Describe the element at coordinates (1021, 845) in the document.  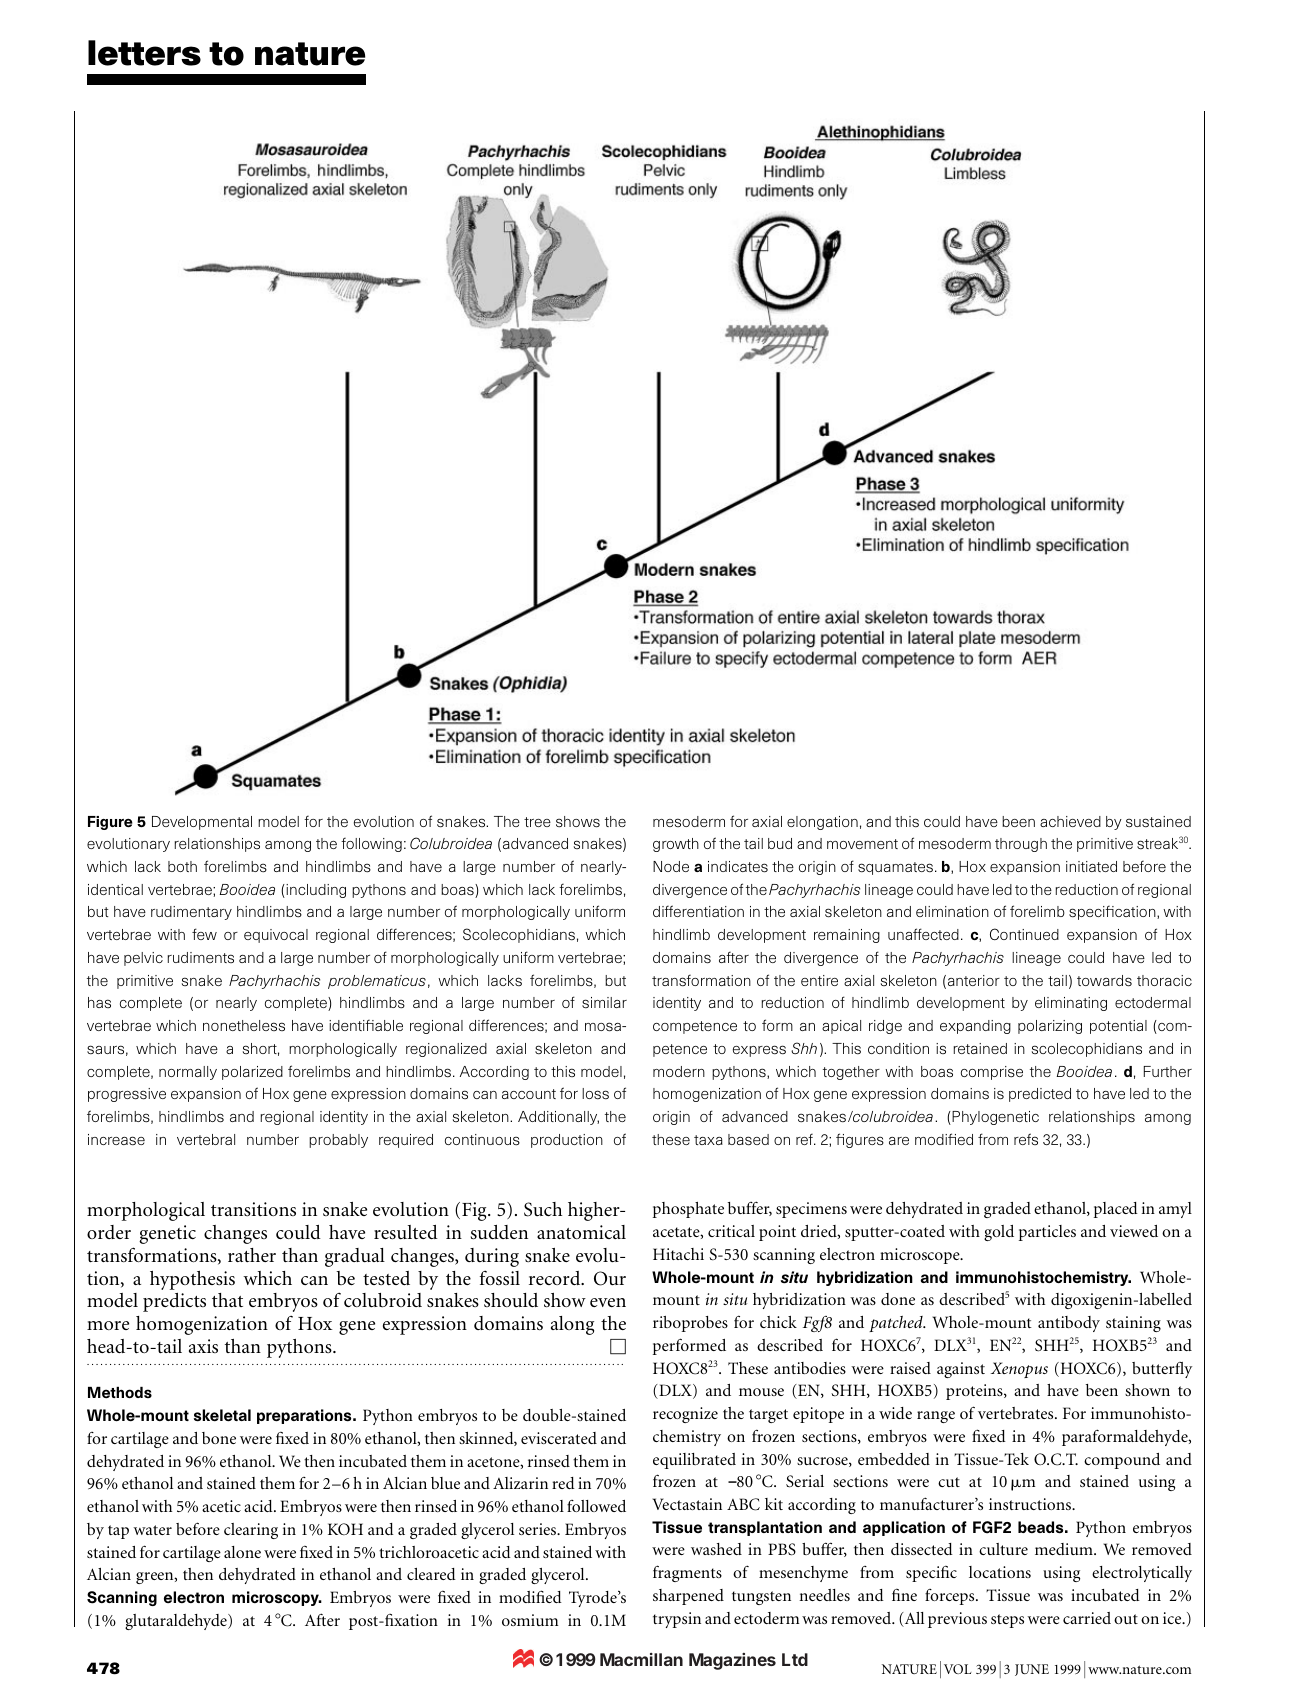
I see `through` at that location.
